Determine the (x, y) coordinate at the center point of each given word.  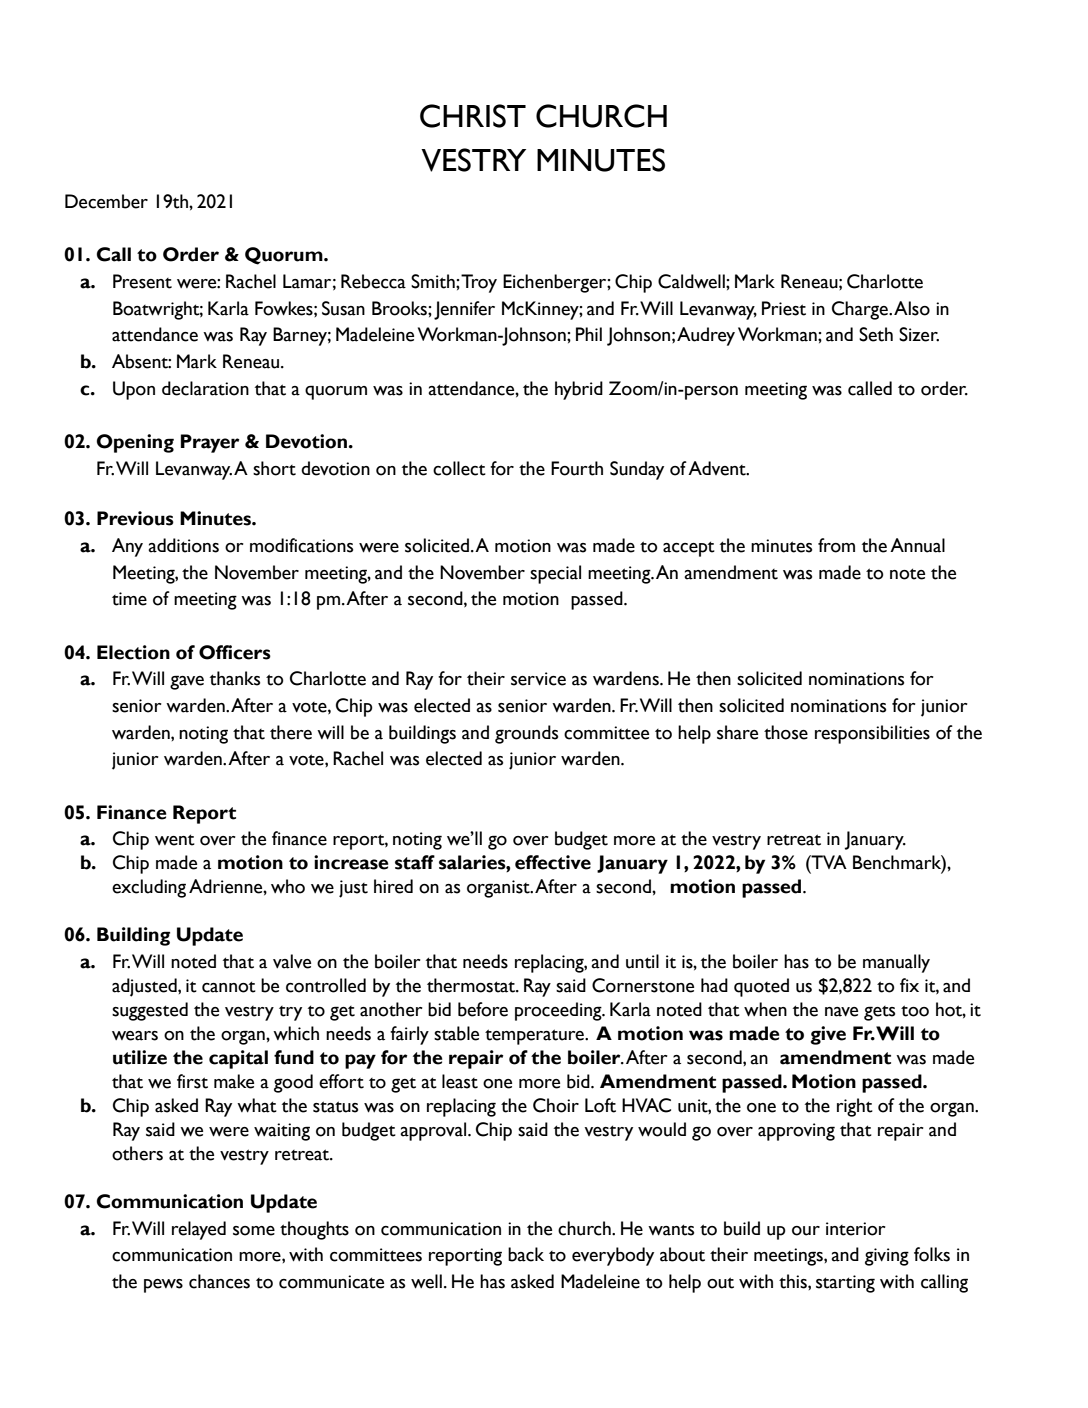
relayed (199, 1230)
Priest (784, 308)
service (538, 679)
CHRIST (473, 116)
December (106, 201)
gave (187, 682)
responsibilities (872, 734)
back (526, 1254)
